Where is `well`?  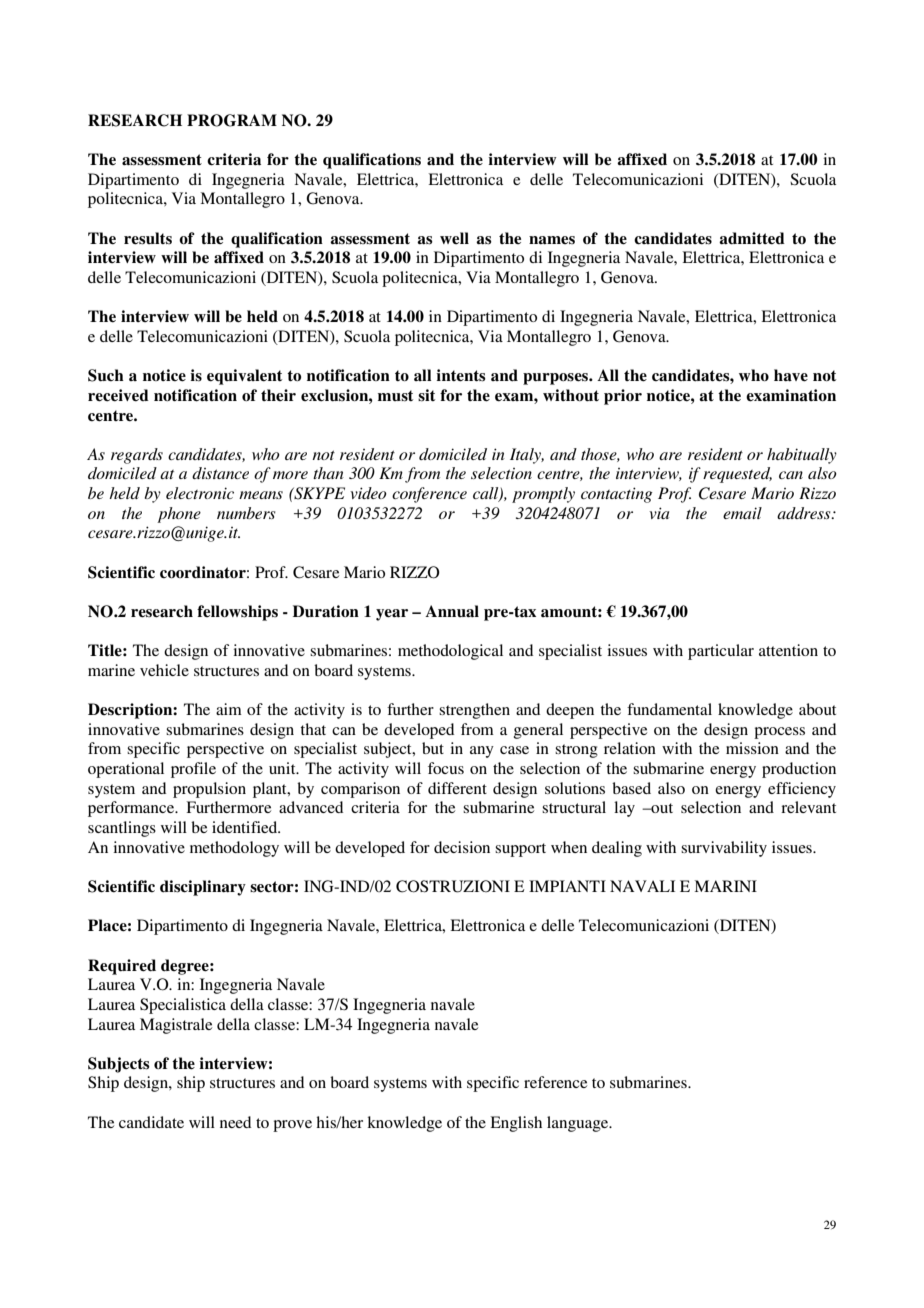 well is located at coordinates (454, 238).
